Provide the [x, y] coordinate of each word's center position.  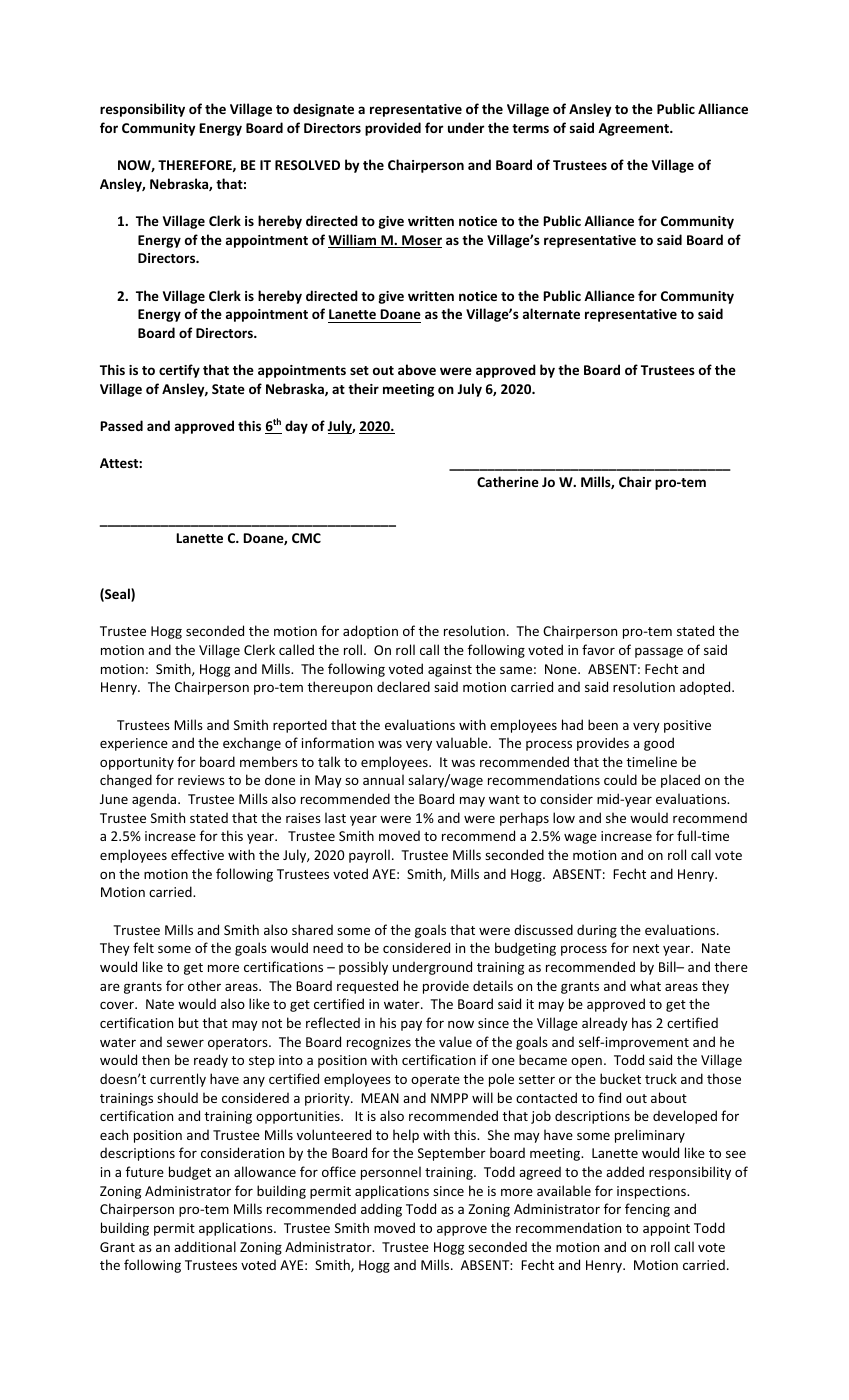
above [417, 369]
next [646, 948]
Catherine [508, 481]
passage [659, 652]
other [204, 985]
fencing [647, 1210]
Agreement [634, 129]
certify [179, 371]
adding [381, 1210]
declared [403, 686]
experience [134, 744]
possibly [363, 968]
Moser [421, 241]
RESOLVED [307, 165]
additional [205, 1246]
